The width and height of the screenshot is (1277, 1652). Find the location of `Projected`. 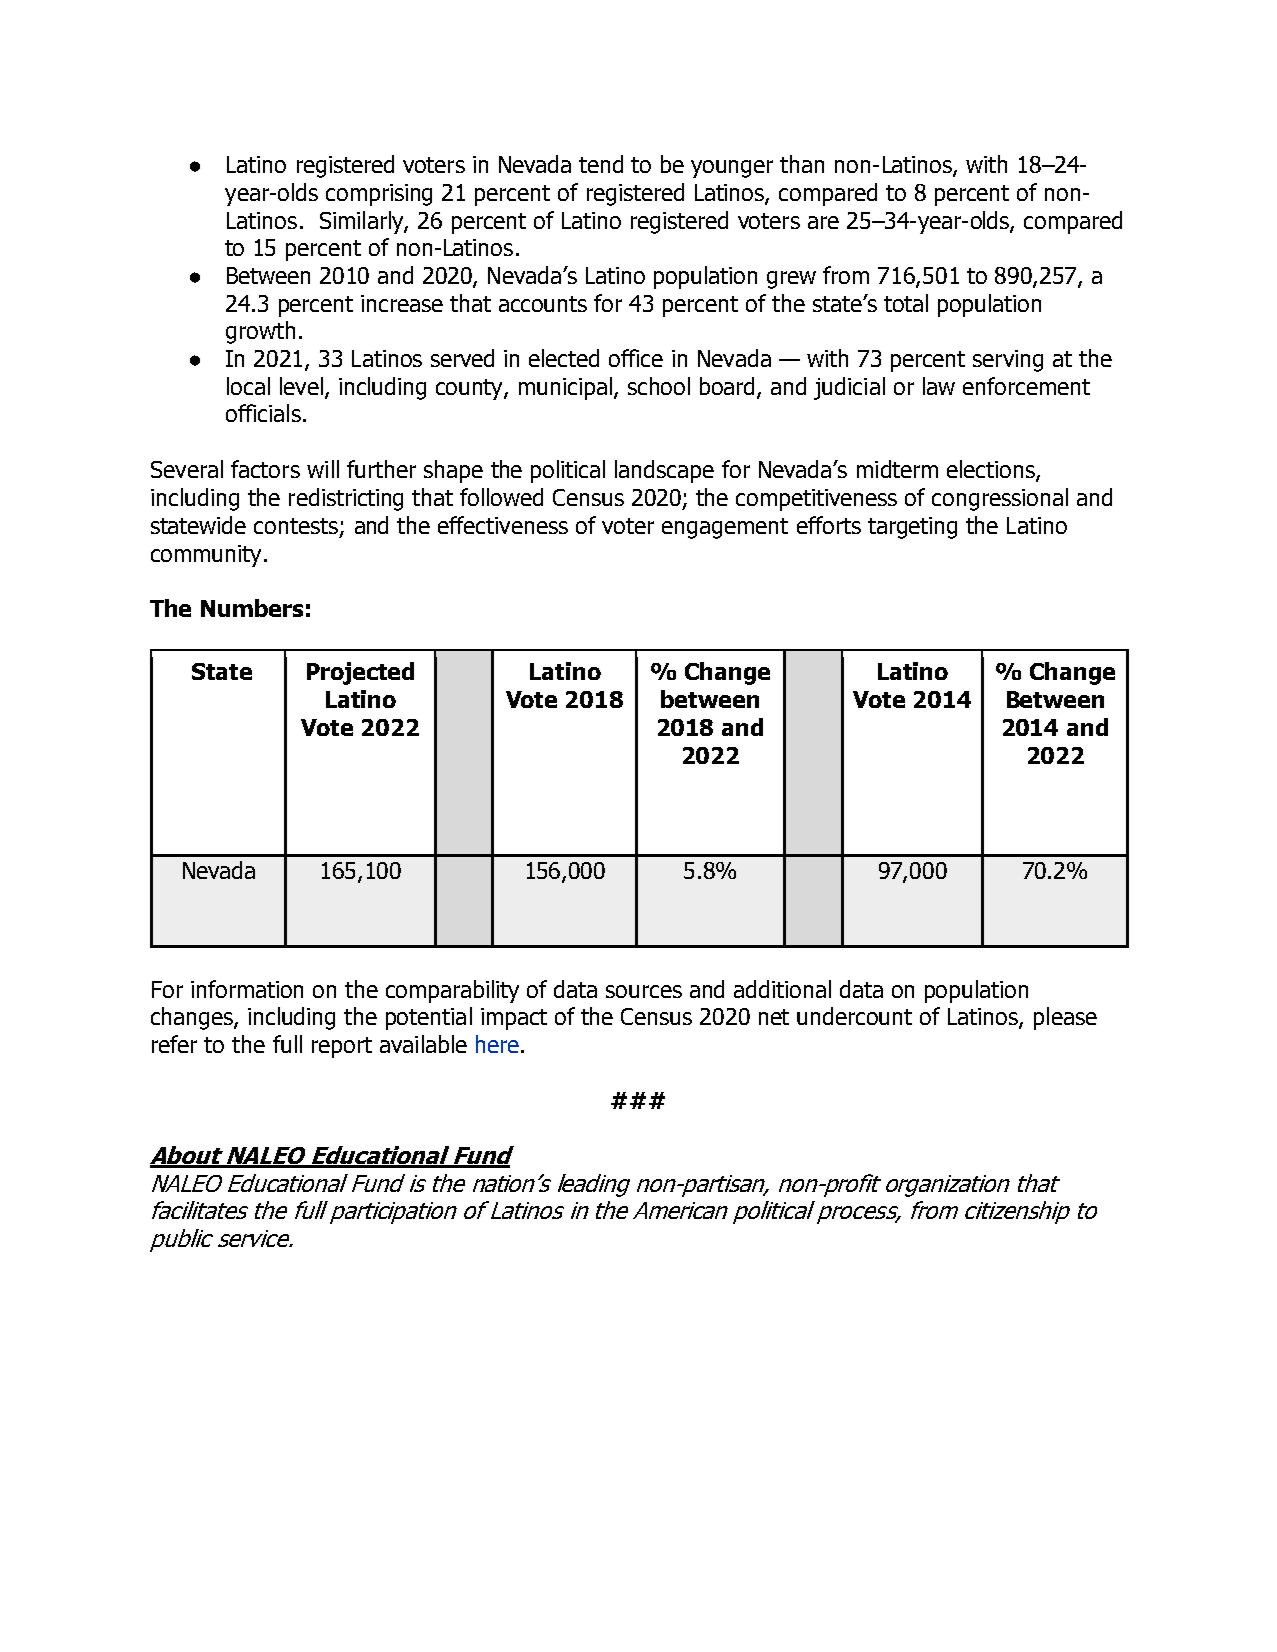

Projected is located at coordinates (360, 673).
